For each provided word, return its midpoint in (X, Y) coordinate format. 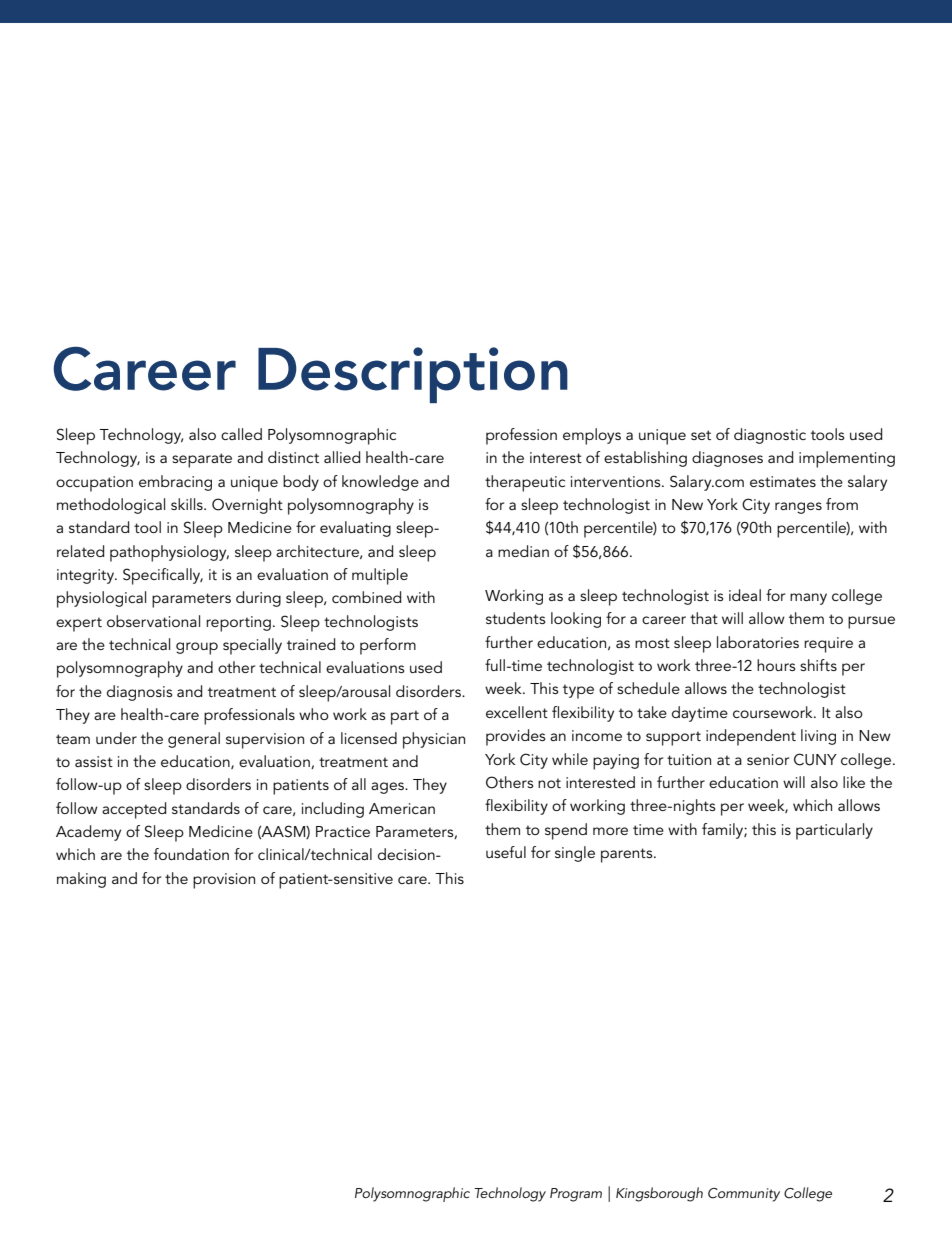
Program (576, 1195)
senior (768, 759)
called (241, 434)
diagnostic (770, 436)
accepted (134, 810)
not (549, 783)
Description (413, 375)
